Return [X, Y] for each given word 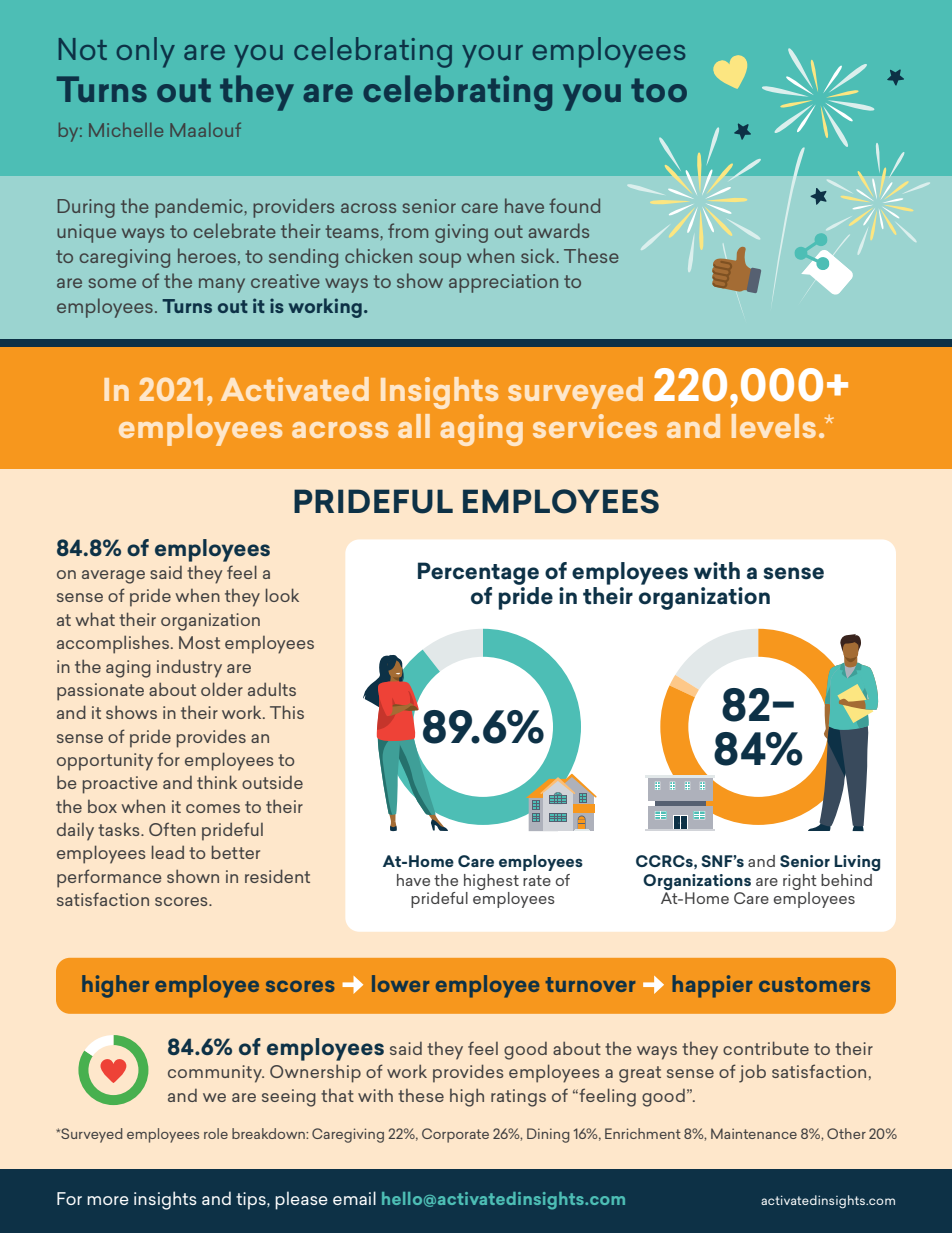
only [146, 52]
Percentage [478, 575]
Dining [548, 1135]
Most [199, 642]
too [659, 90]
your [492, 56]
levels [774, 426]
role [216, 1133]
